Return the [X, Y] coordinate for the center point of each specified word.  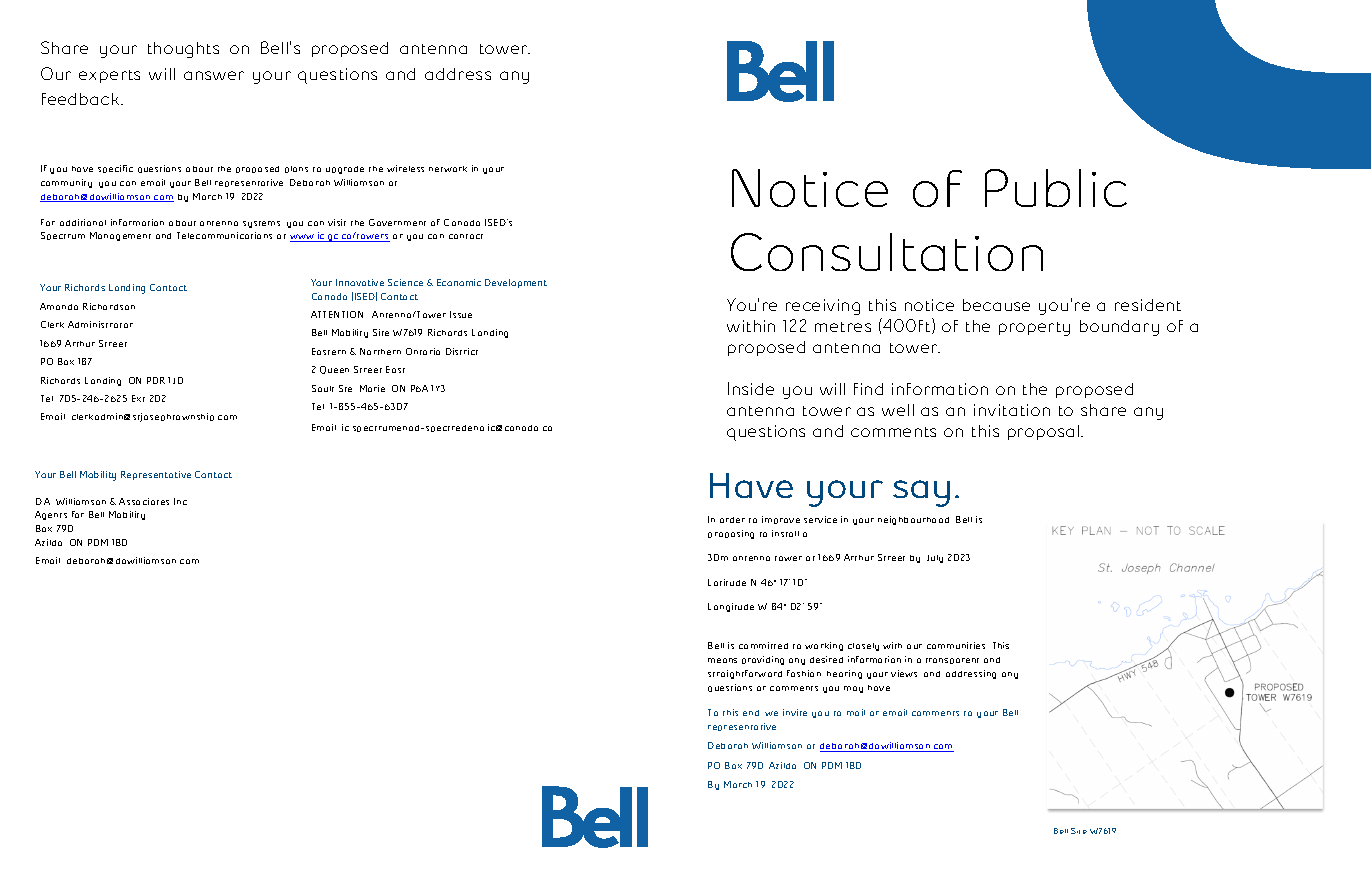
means [722, 660]
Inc [180, 501]
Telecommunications [224, 235]
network [448, 169]
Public [1056, 188]
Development [516, 283]
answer [214, 75]
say [921, 493]
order [732, 520]
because [996, 305]
